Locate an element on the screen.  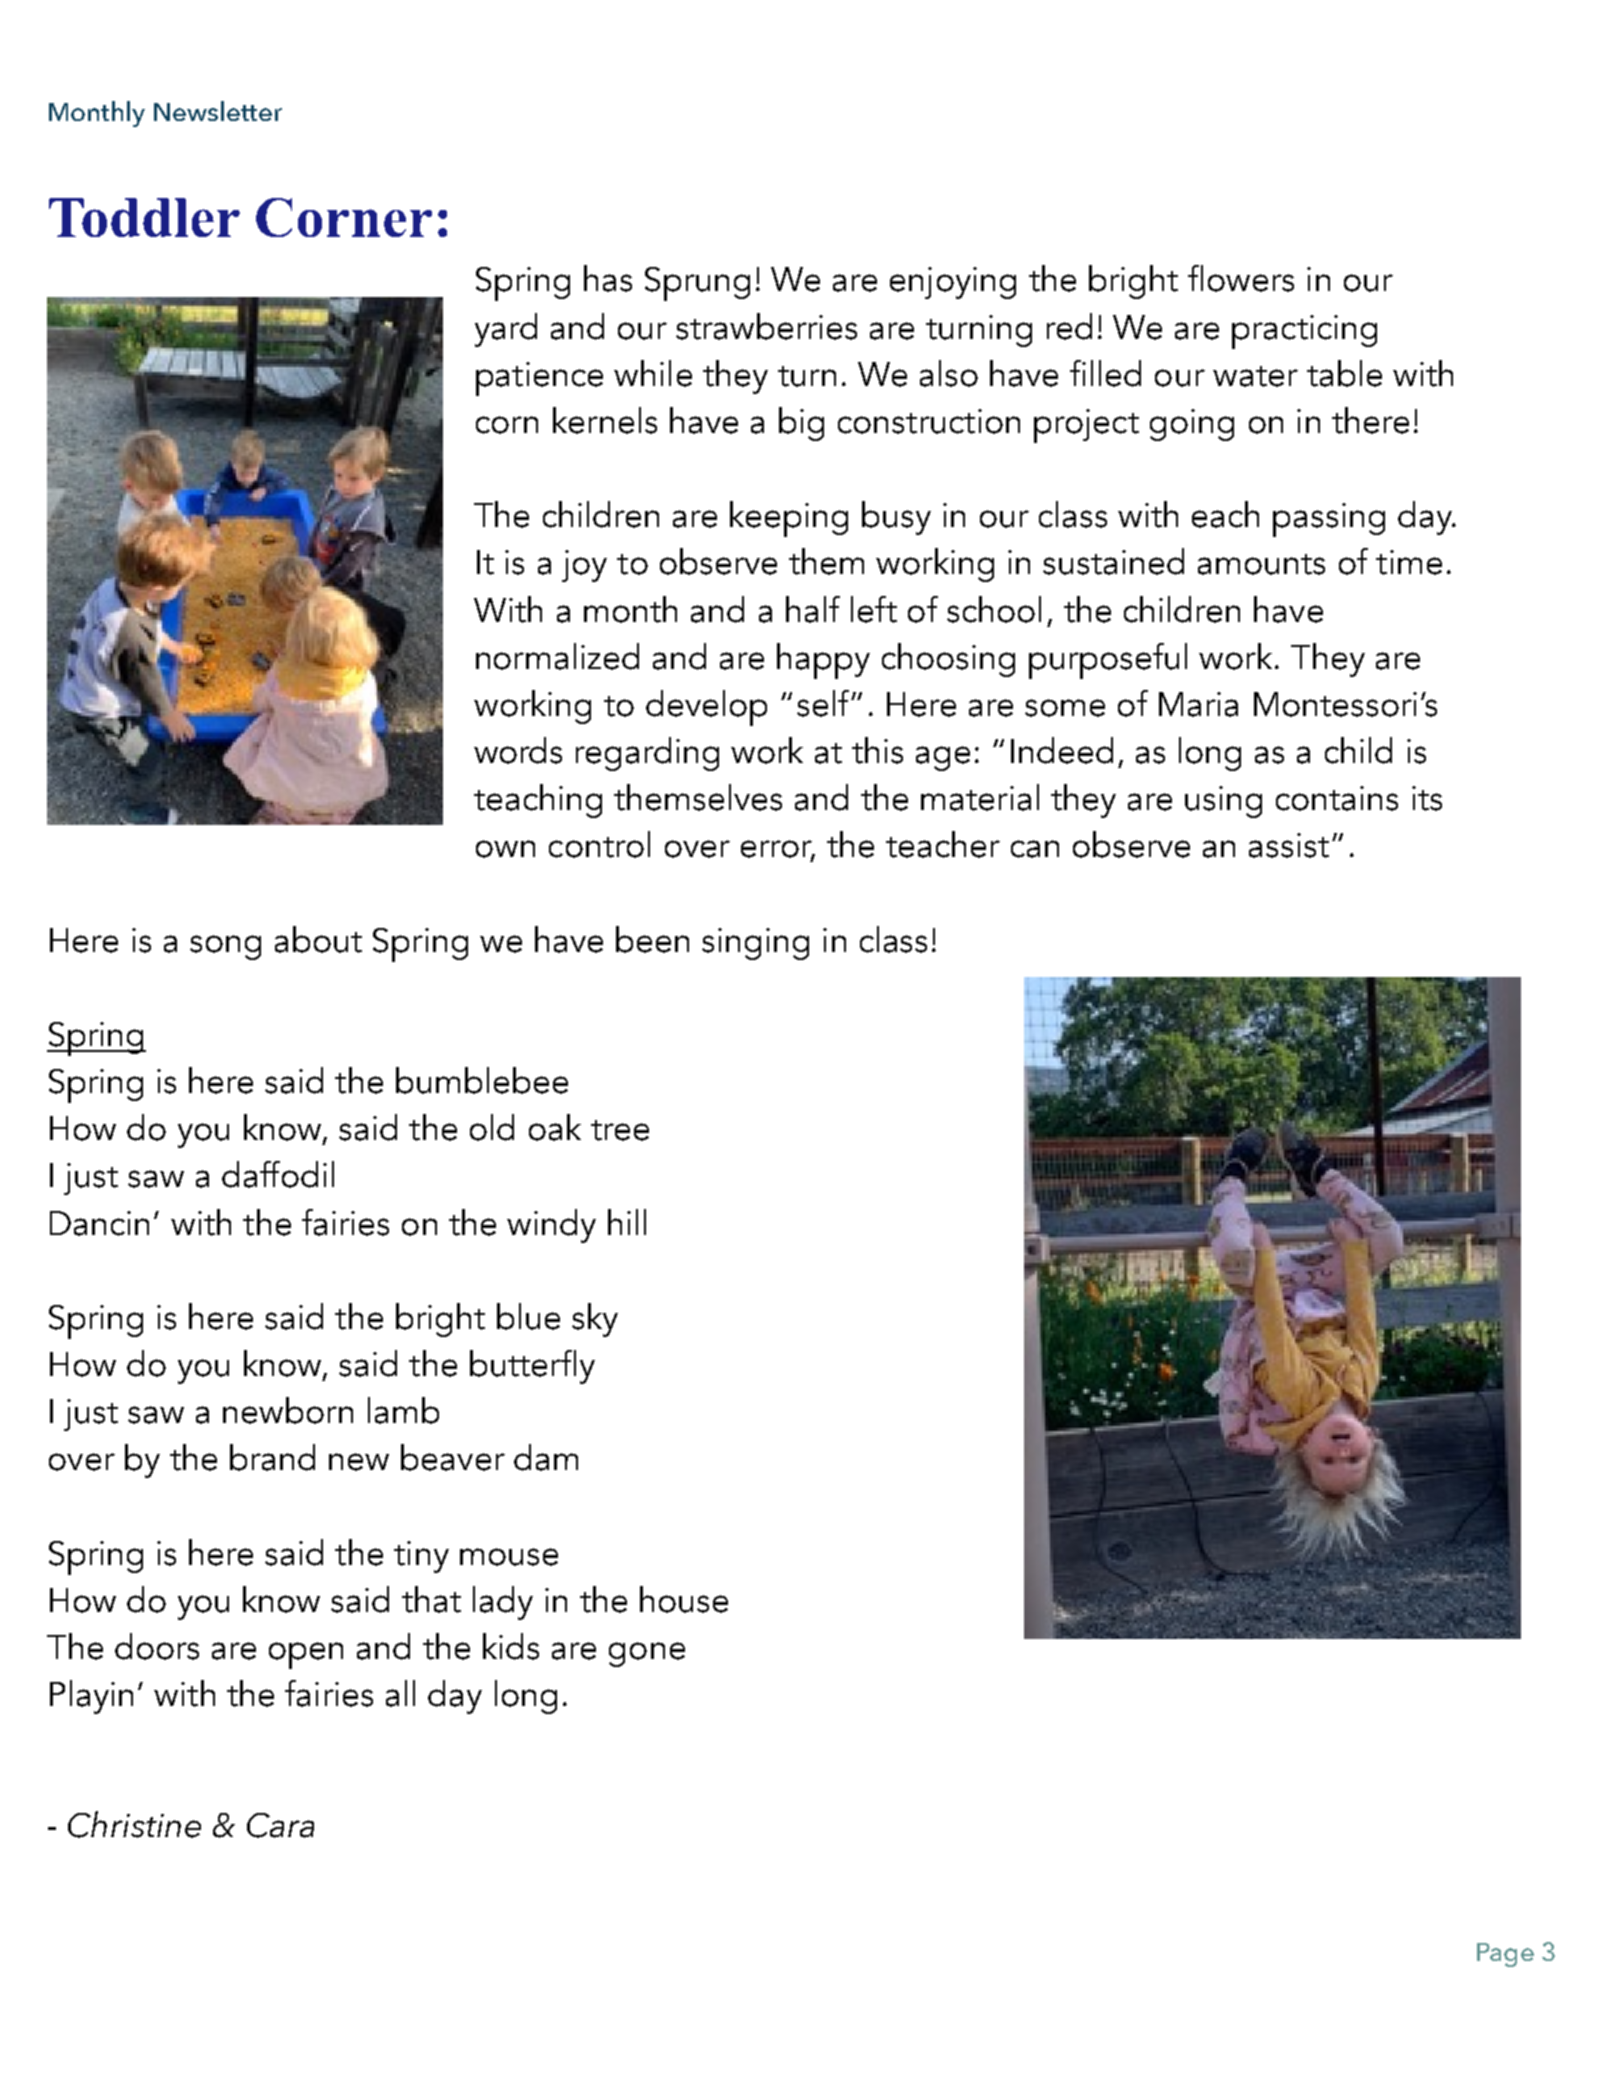
house is located at coordinates (684, 1599).
